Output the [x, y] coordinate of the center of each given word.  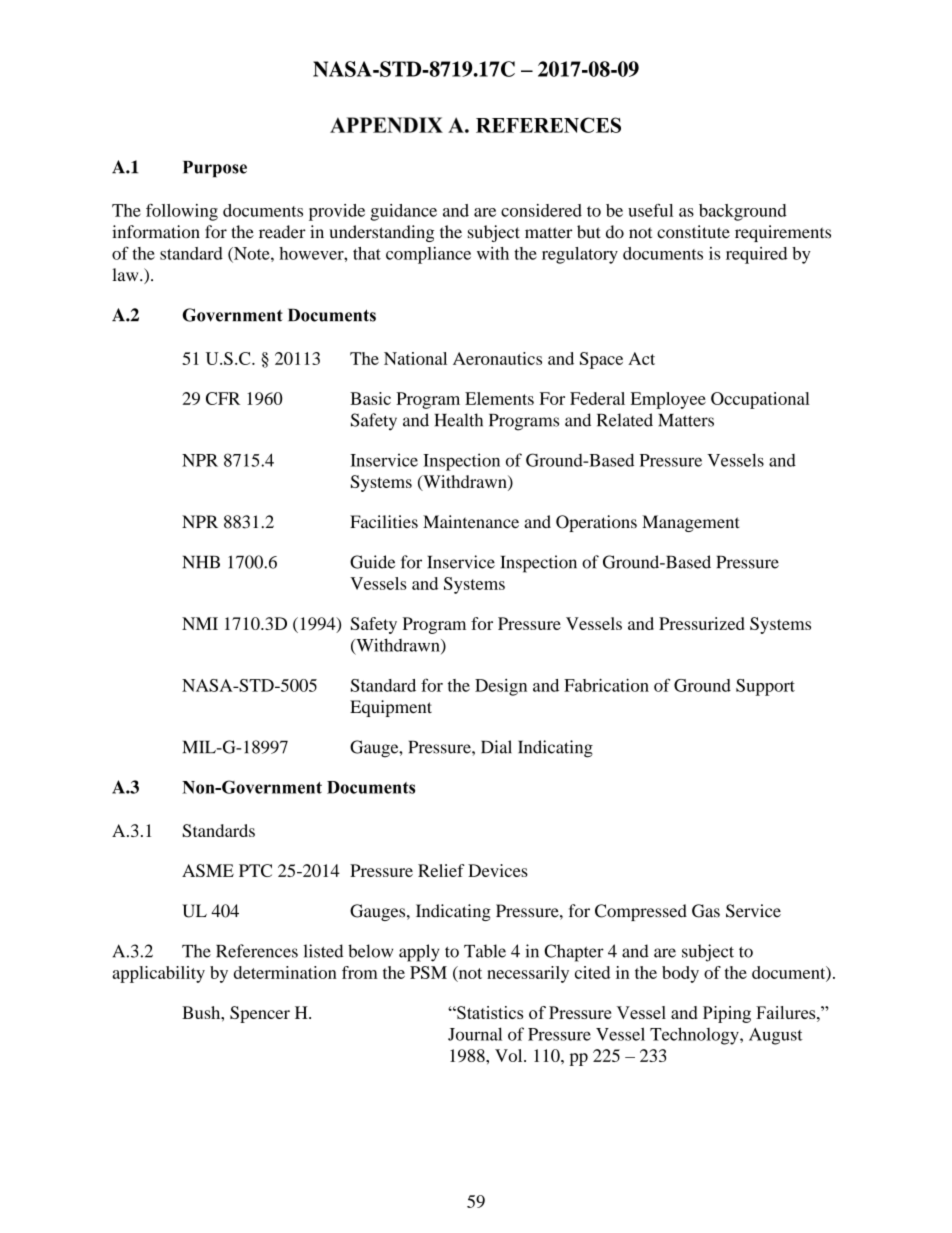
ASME [208, 870]
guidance [403, 212]
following [182, 212]
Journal [475, 1034]
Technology [695, 1036]
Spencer [260, 1014]
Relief [441, 870]
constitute [693, 232]
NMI [200, 623]
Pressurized [702, 623]
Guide [372, 562]
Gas [706, 911]
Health [459, 420]
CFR [223, 398]
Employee [668, 400]
